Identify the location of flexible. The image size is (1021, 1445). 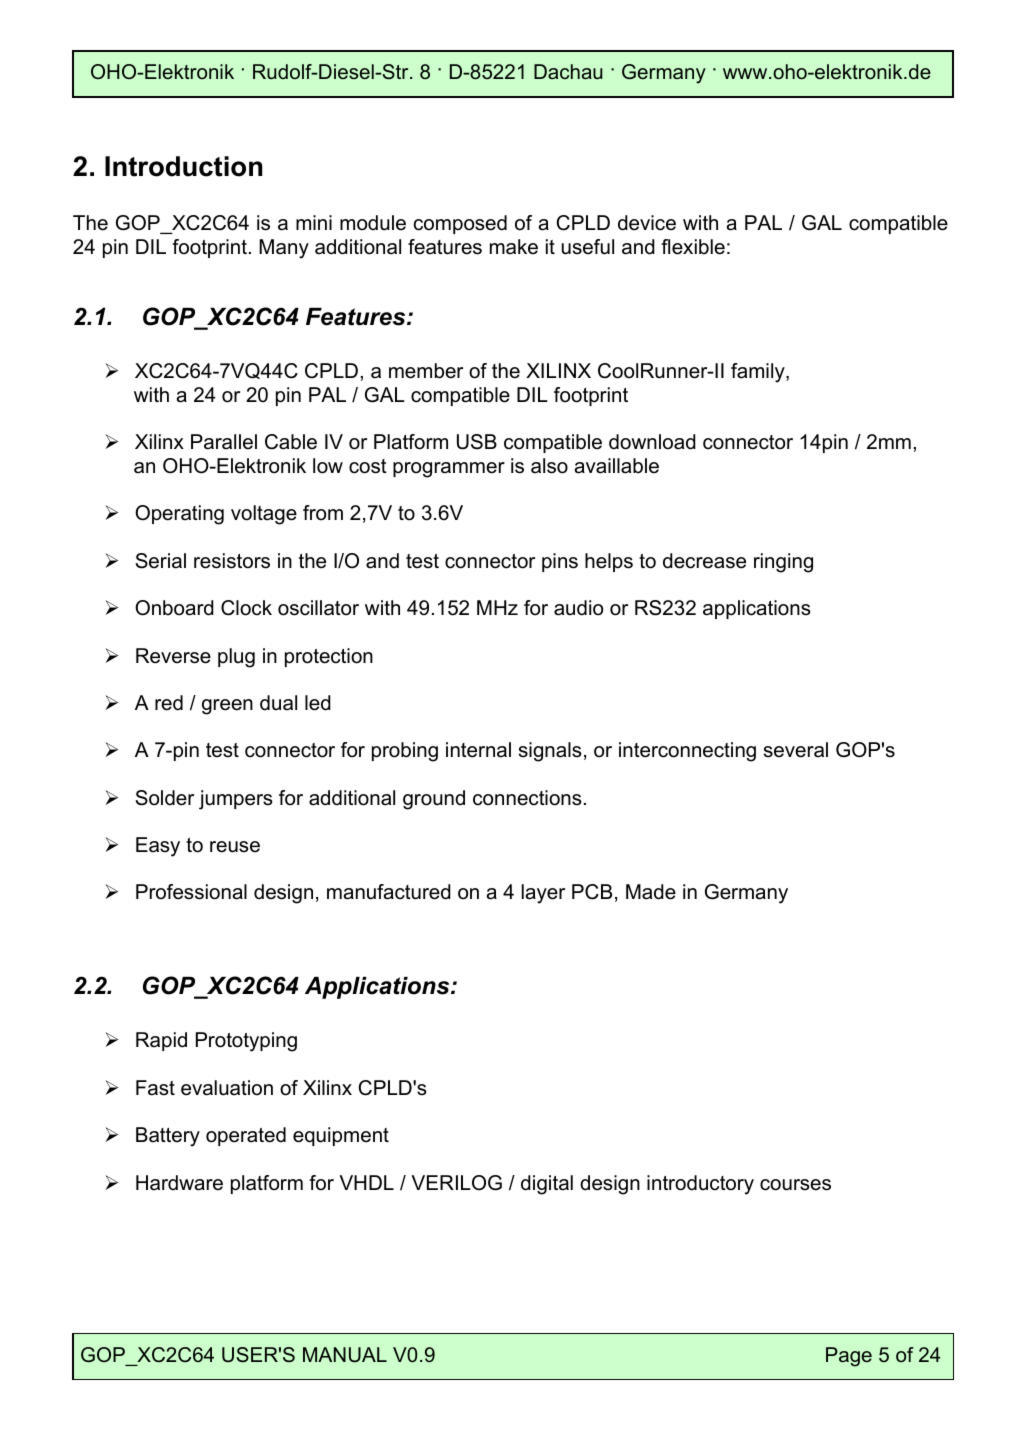
(693, 247).
